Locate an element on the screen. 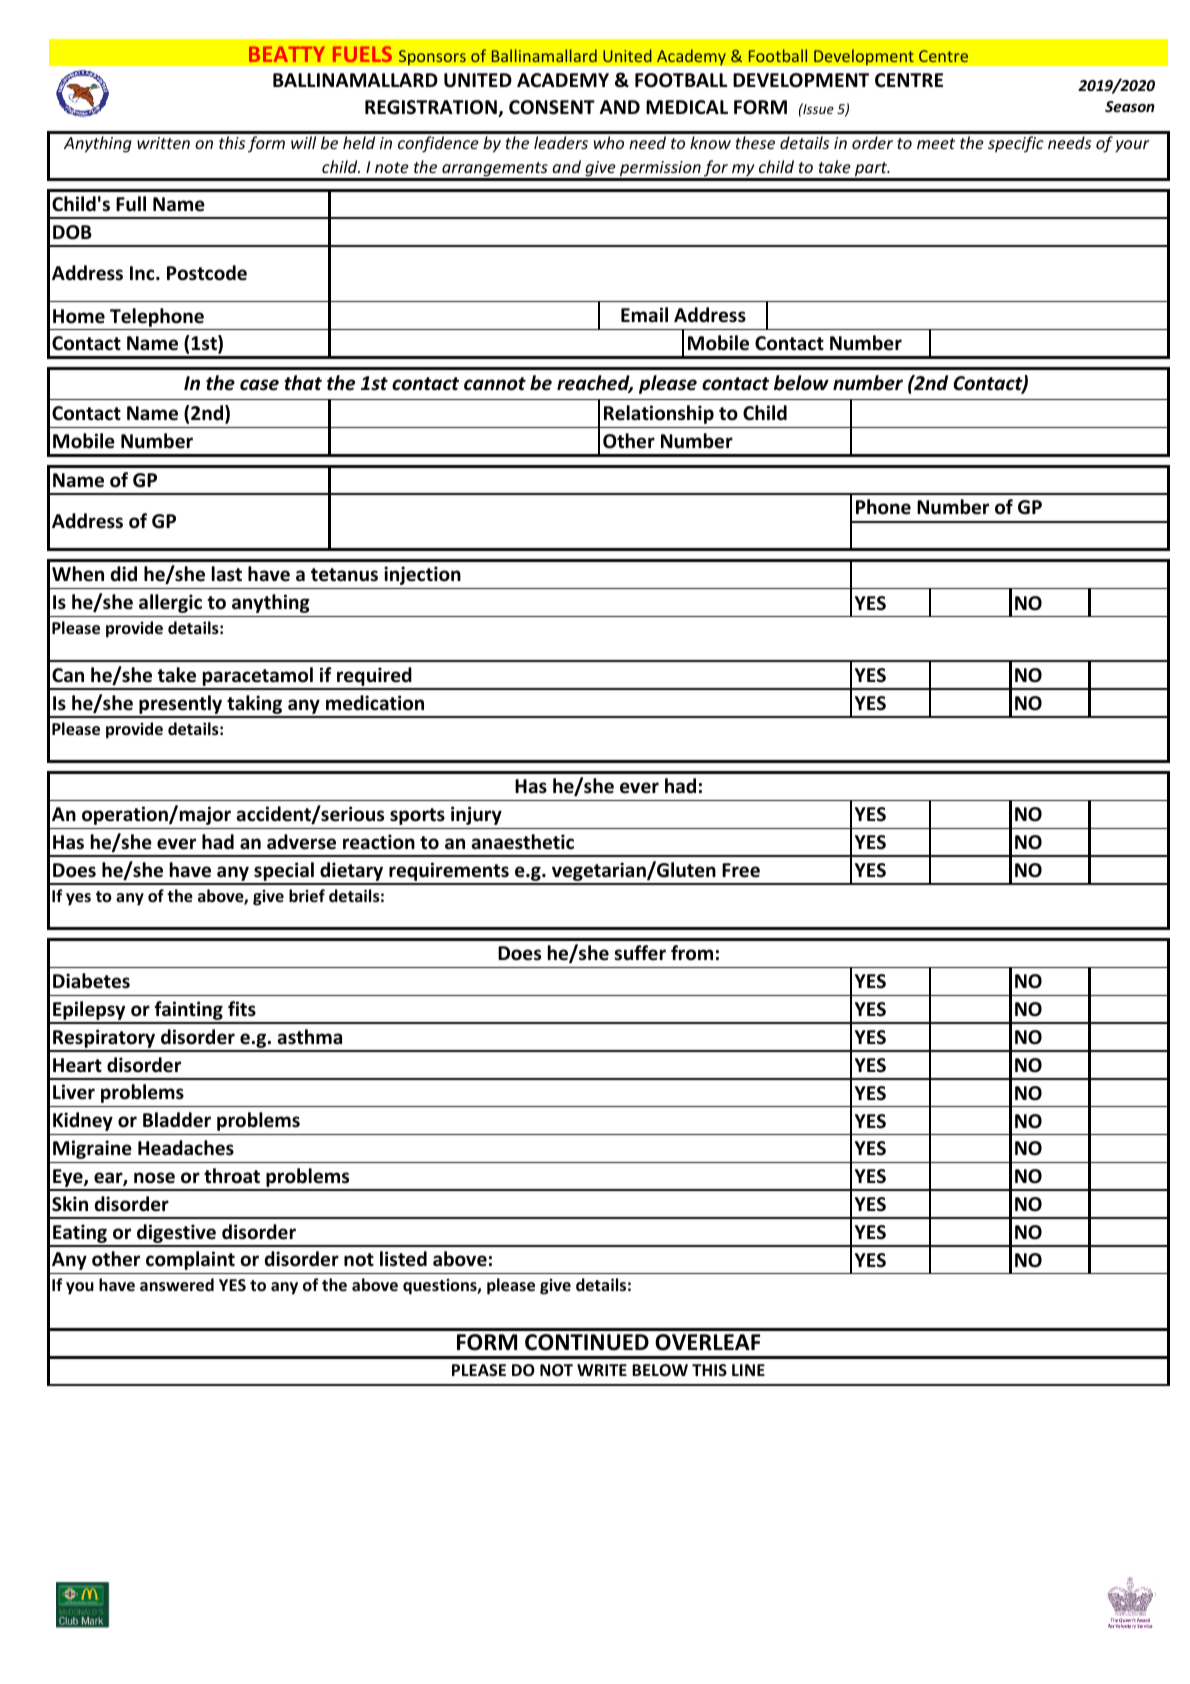 The width and height of the screenshot is (1190, 1684). CONTINUED is located at coordinates (587, 1342).
